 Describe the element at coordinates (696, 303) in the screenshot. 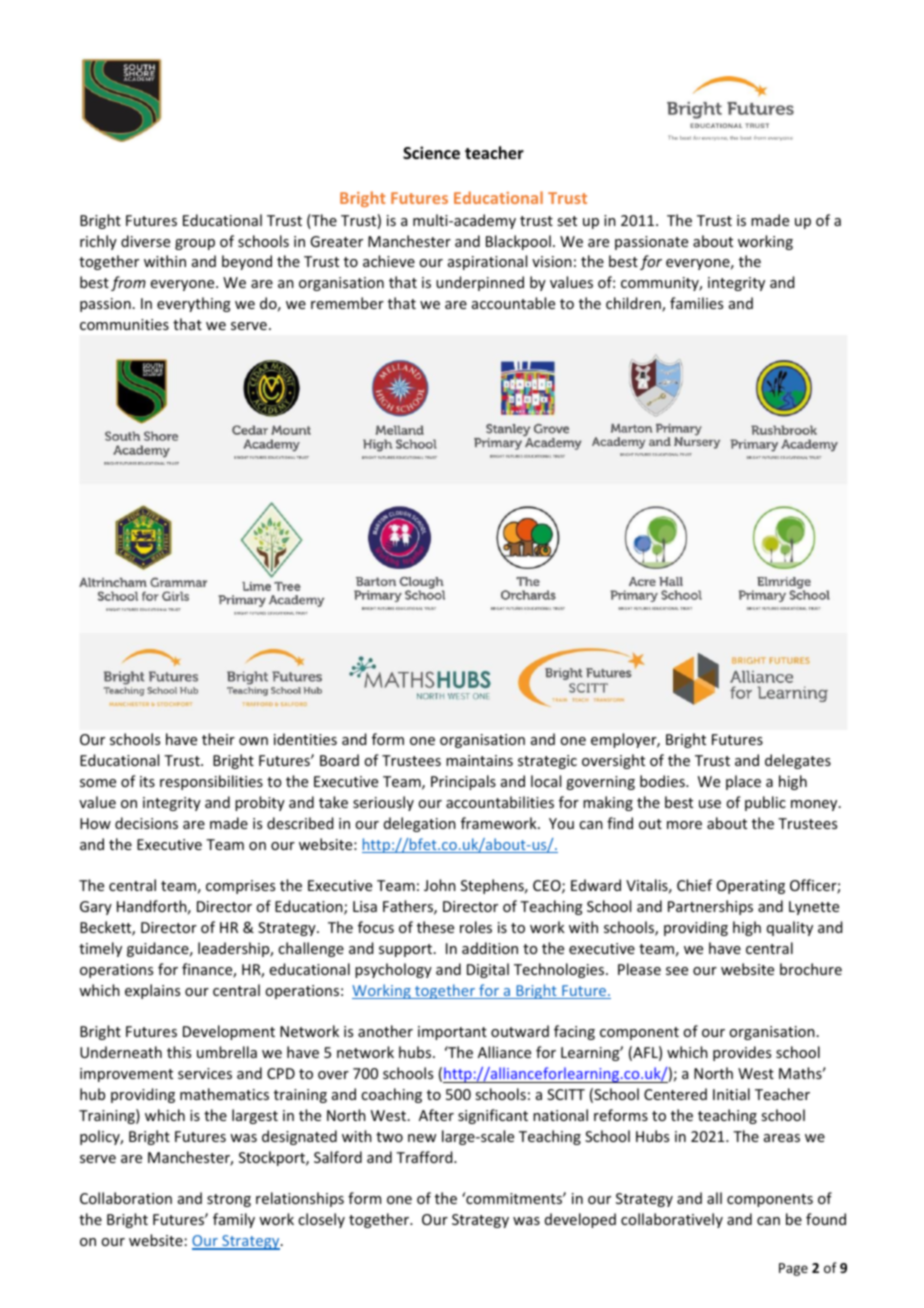

I see `families` at that location.
